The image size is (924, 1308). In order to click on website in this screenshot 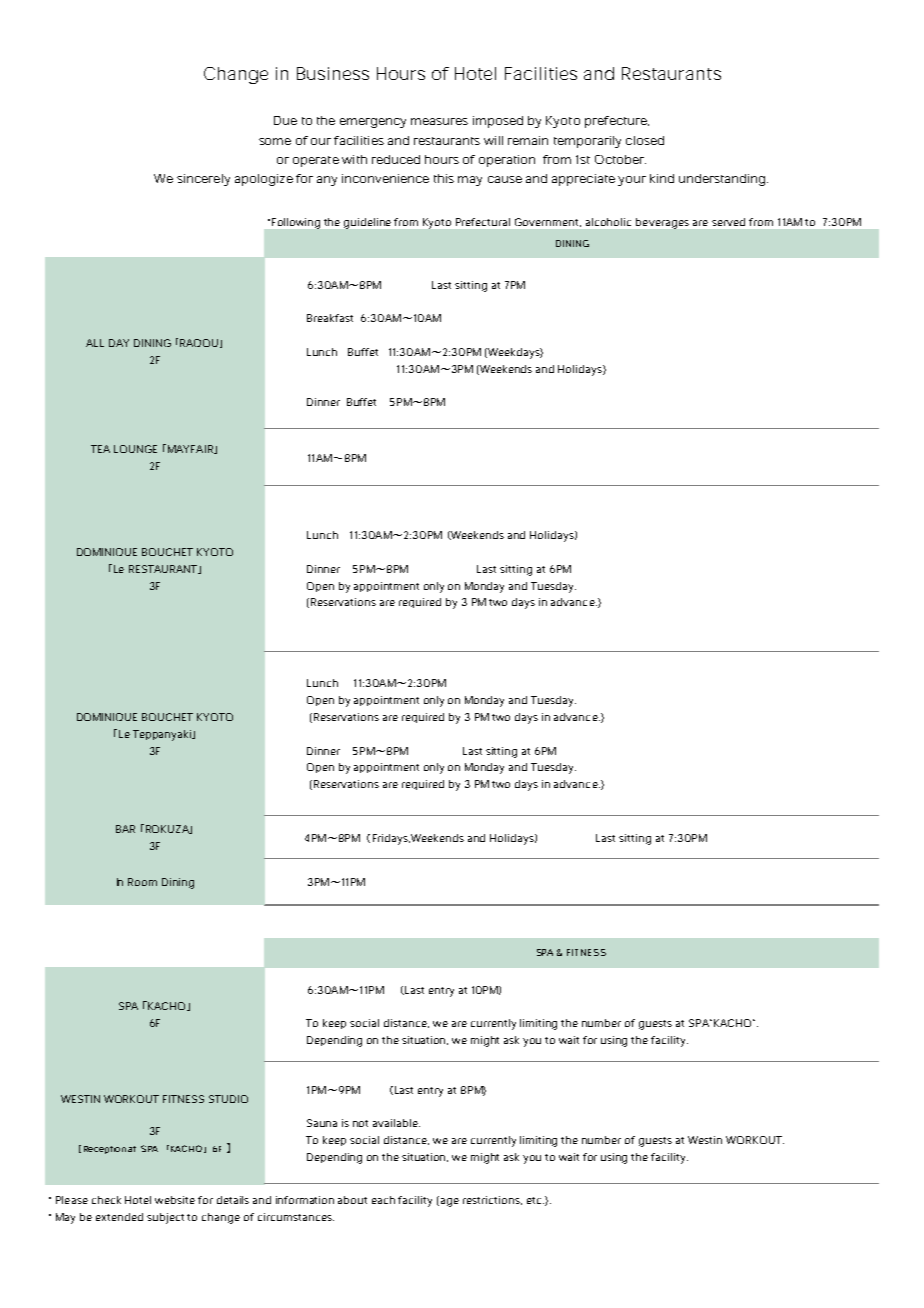, I will do `click(175, 1200)`.
